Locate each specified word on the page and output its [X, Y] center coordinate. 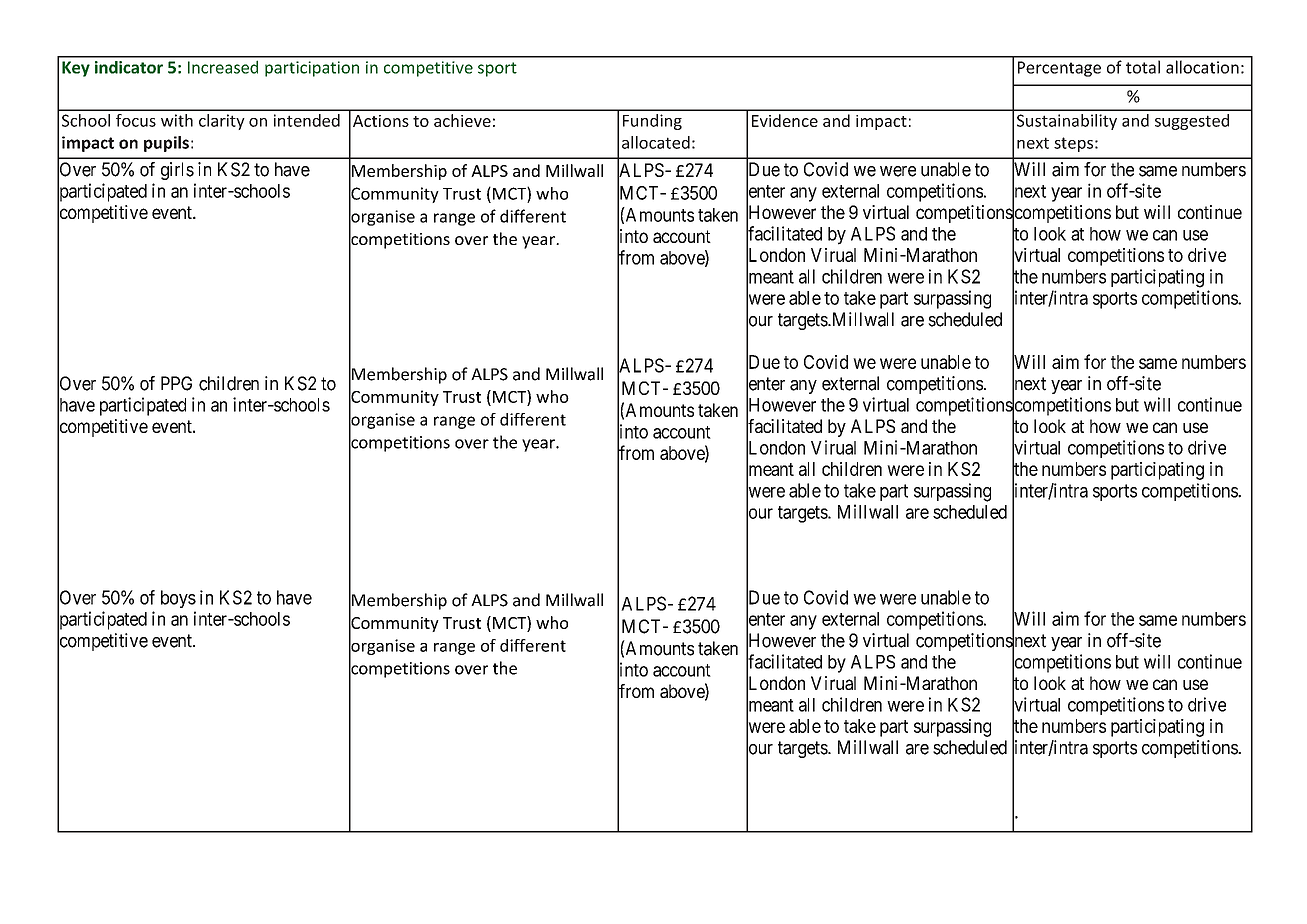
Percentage [1059, 69]
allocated [656, 142]
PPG [176, 383]
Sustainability [1067, 122]
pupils [166, 144]
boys [178, 599]
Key [76, 69]
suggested [1192, 122]
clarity [222, 122]
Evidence [785, 120]
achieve [462, 120]
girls [177, 171]
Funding [652, 122]
